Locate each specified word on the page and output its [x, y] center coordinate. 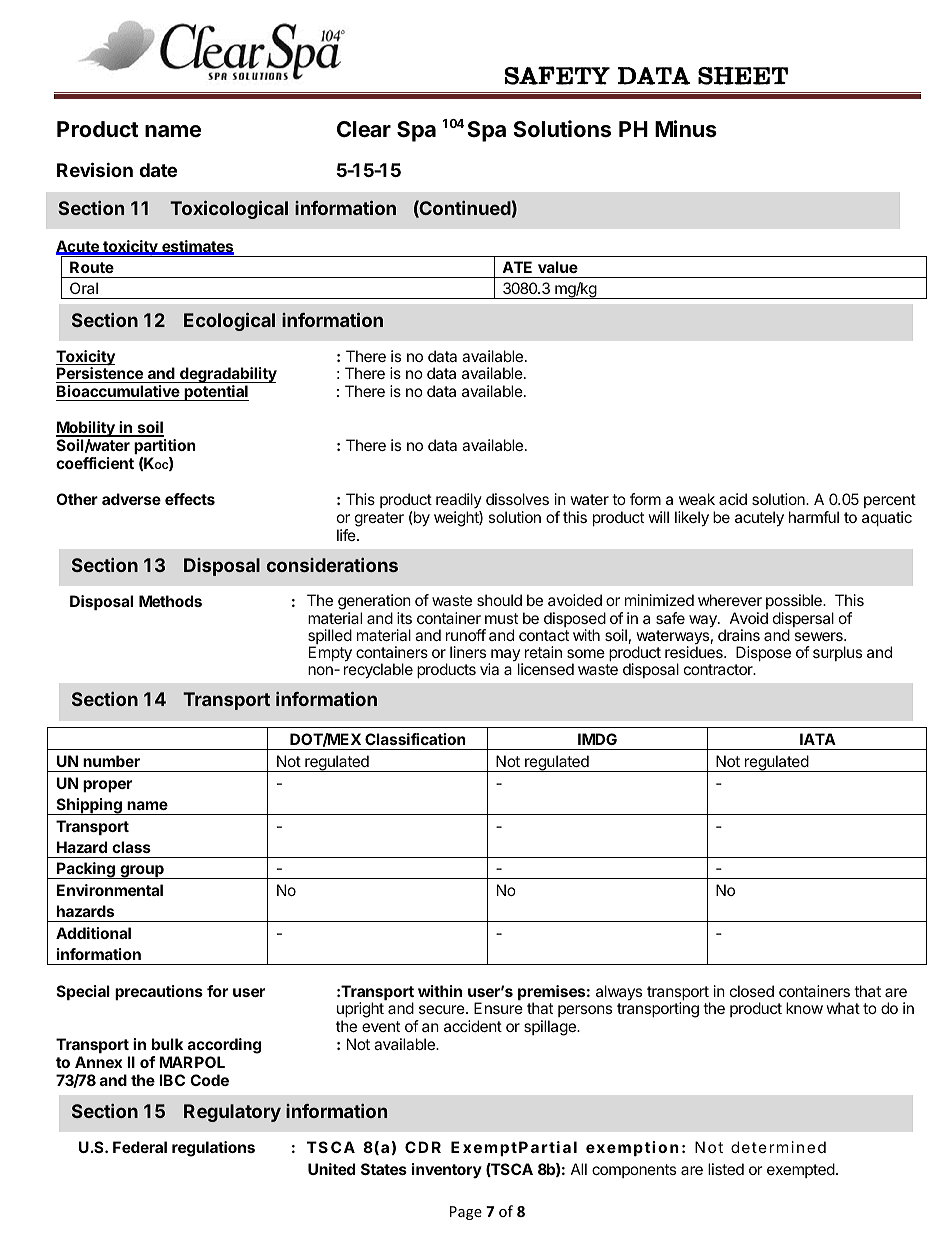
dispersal [803, 621]
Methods [170, 601]
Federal [140, 1147]
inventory [447, 1170]
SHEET [743, 76]
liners [468, 652]
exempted [801, 1170]
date [158, 170]
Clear [364, 129]
